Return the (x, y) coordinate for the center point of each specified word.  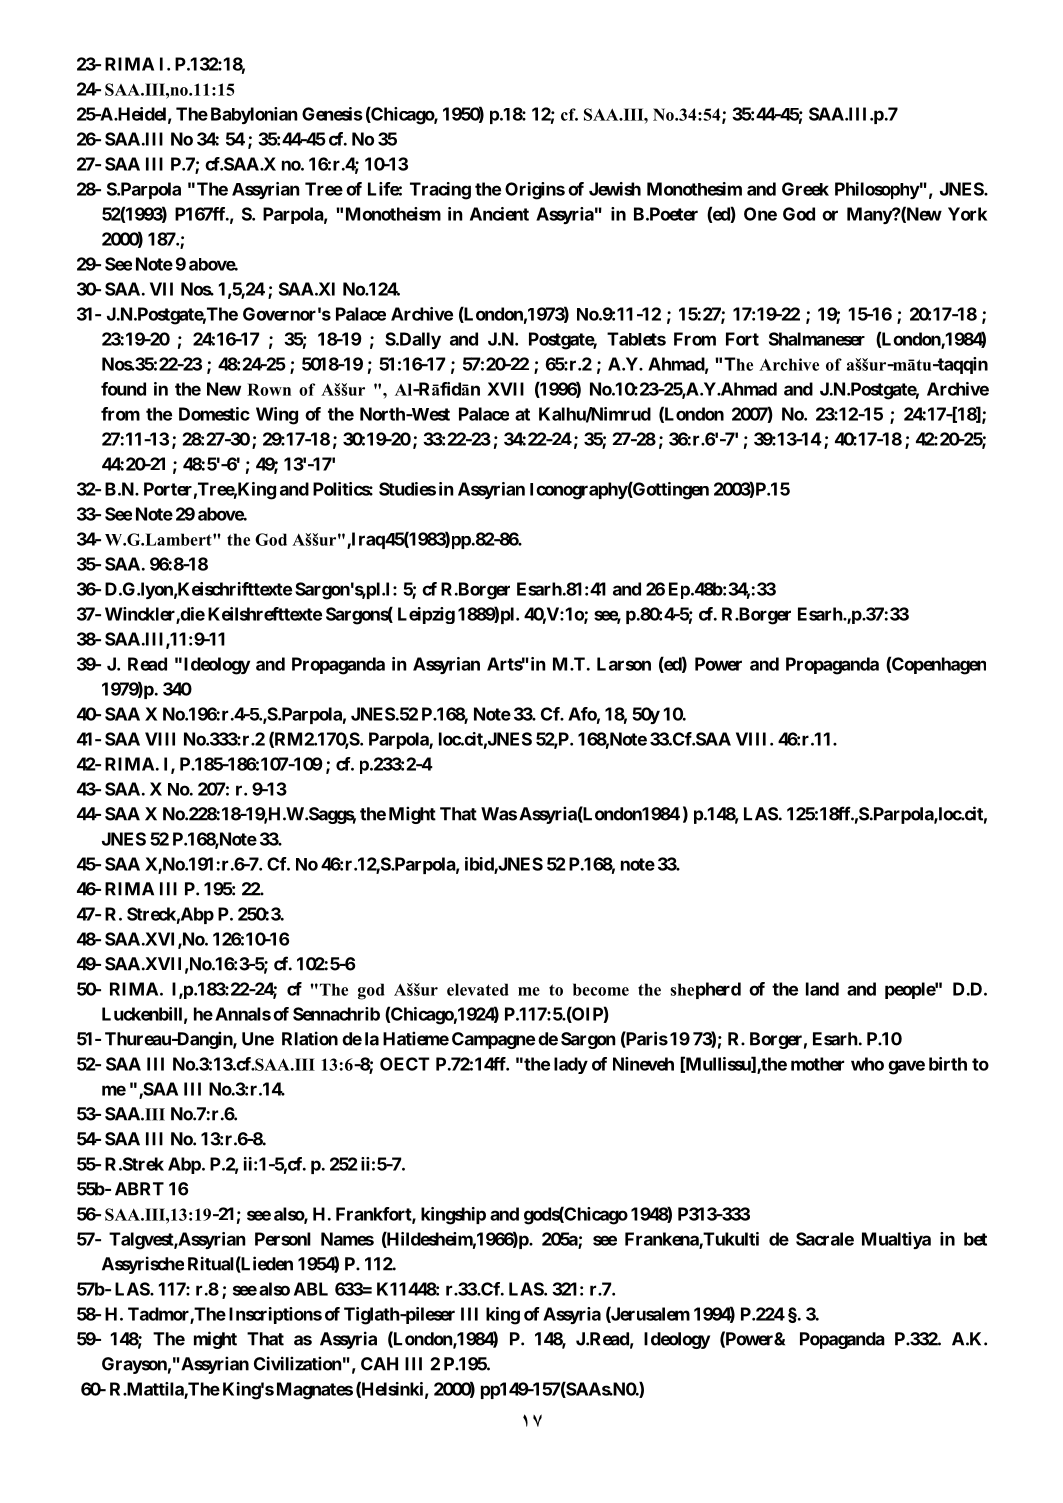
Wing (277, 416)
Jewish (615, 189)
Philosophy (877, 190)
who (867, 1064)
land (822, 989)
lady (571, 1065)
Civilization (298, 1363)
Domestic (214, 414)
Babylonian (254, 115)
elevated (478, 989)
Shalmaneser (817, 339)
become (601, 989)
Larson (624, 664)
